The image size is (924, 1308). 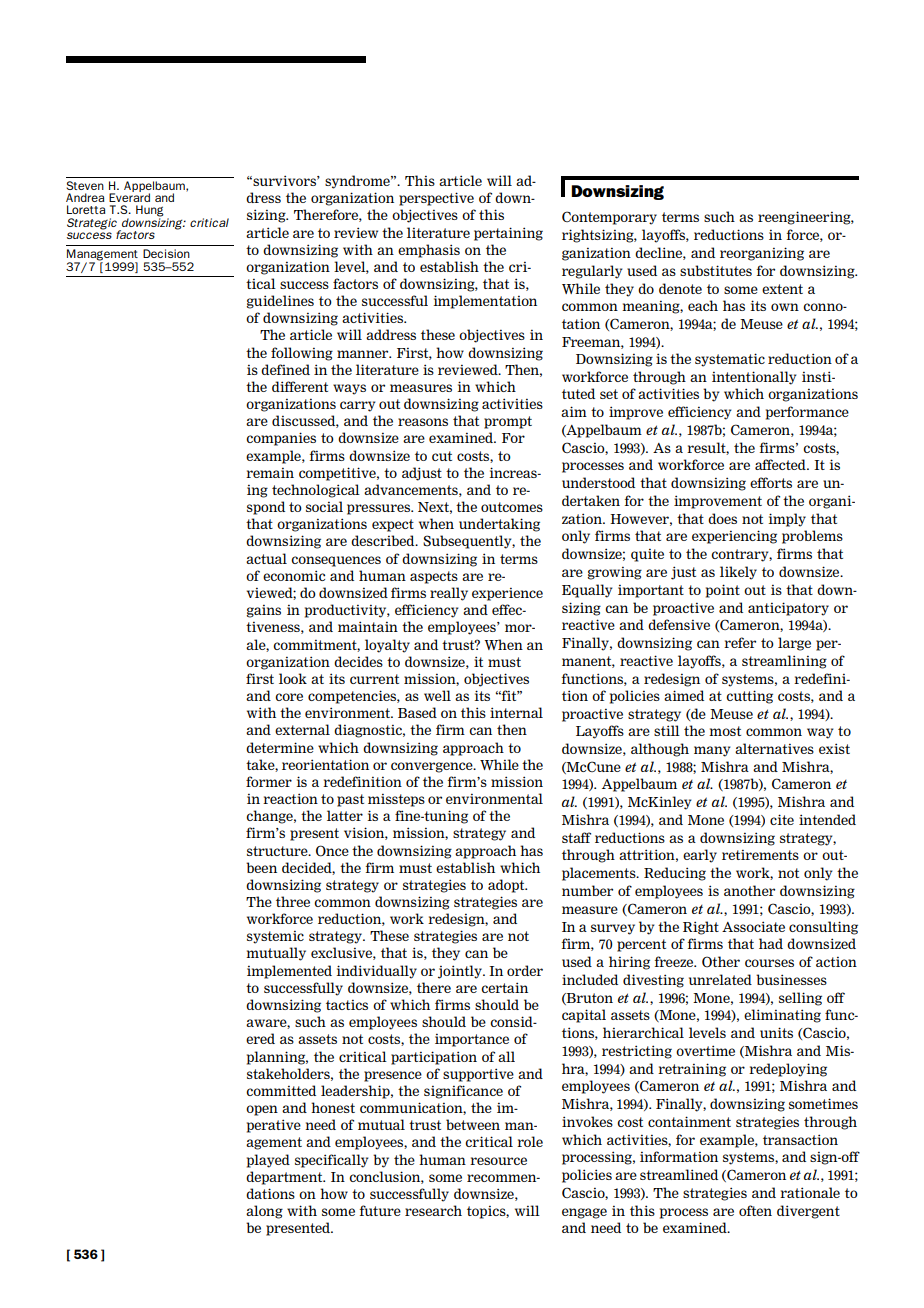 What do you see at coordinates (289, 697) in the screenshot?
I see `core` at bounding box center [289, 697].
